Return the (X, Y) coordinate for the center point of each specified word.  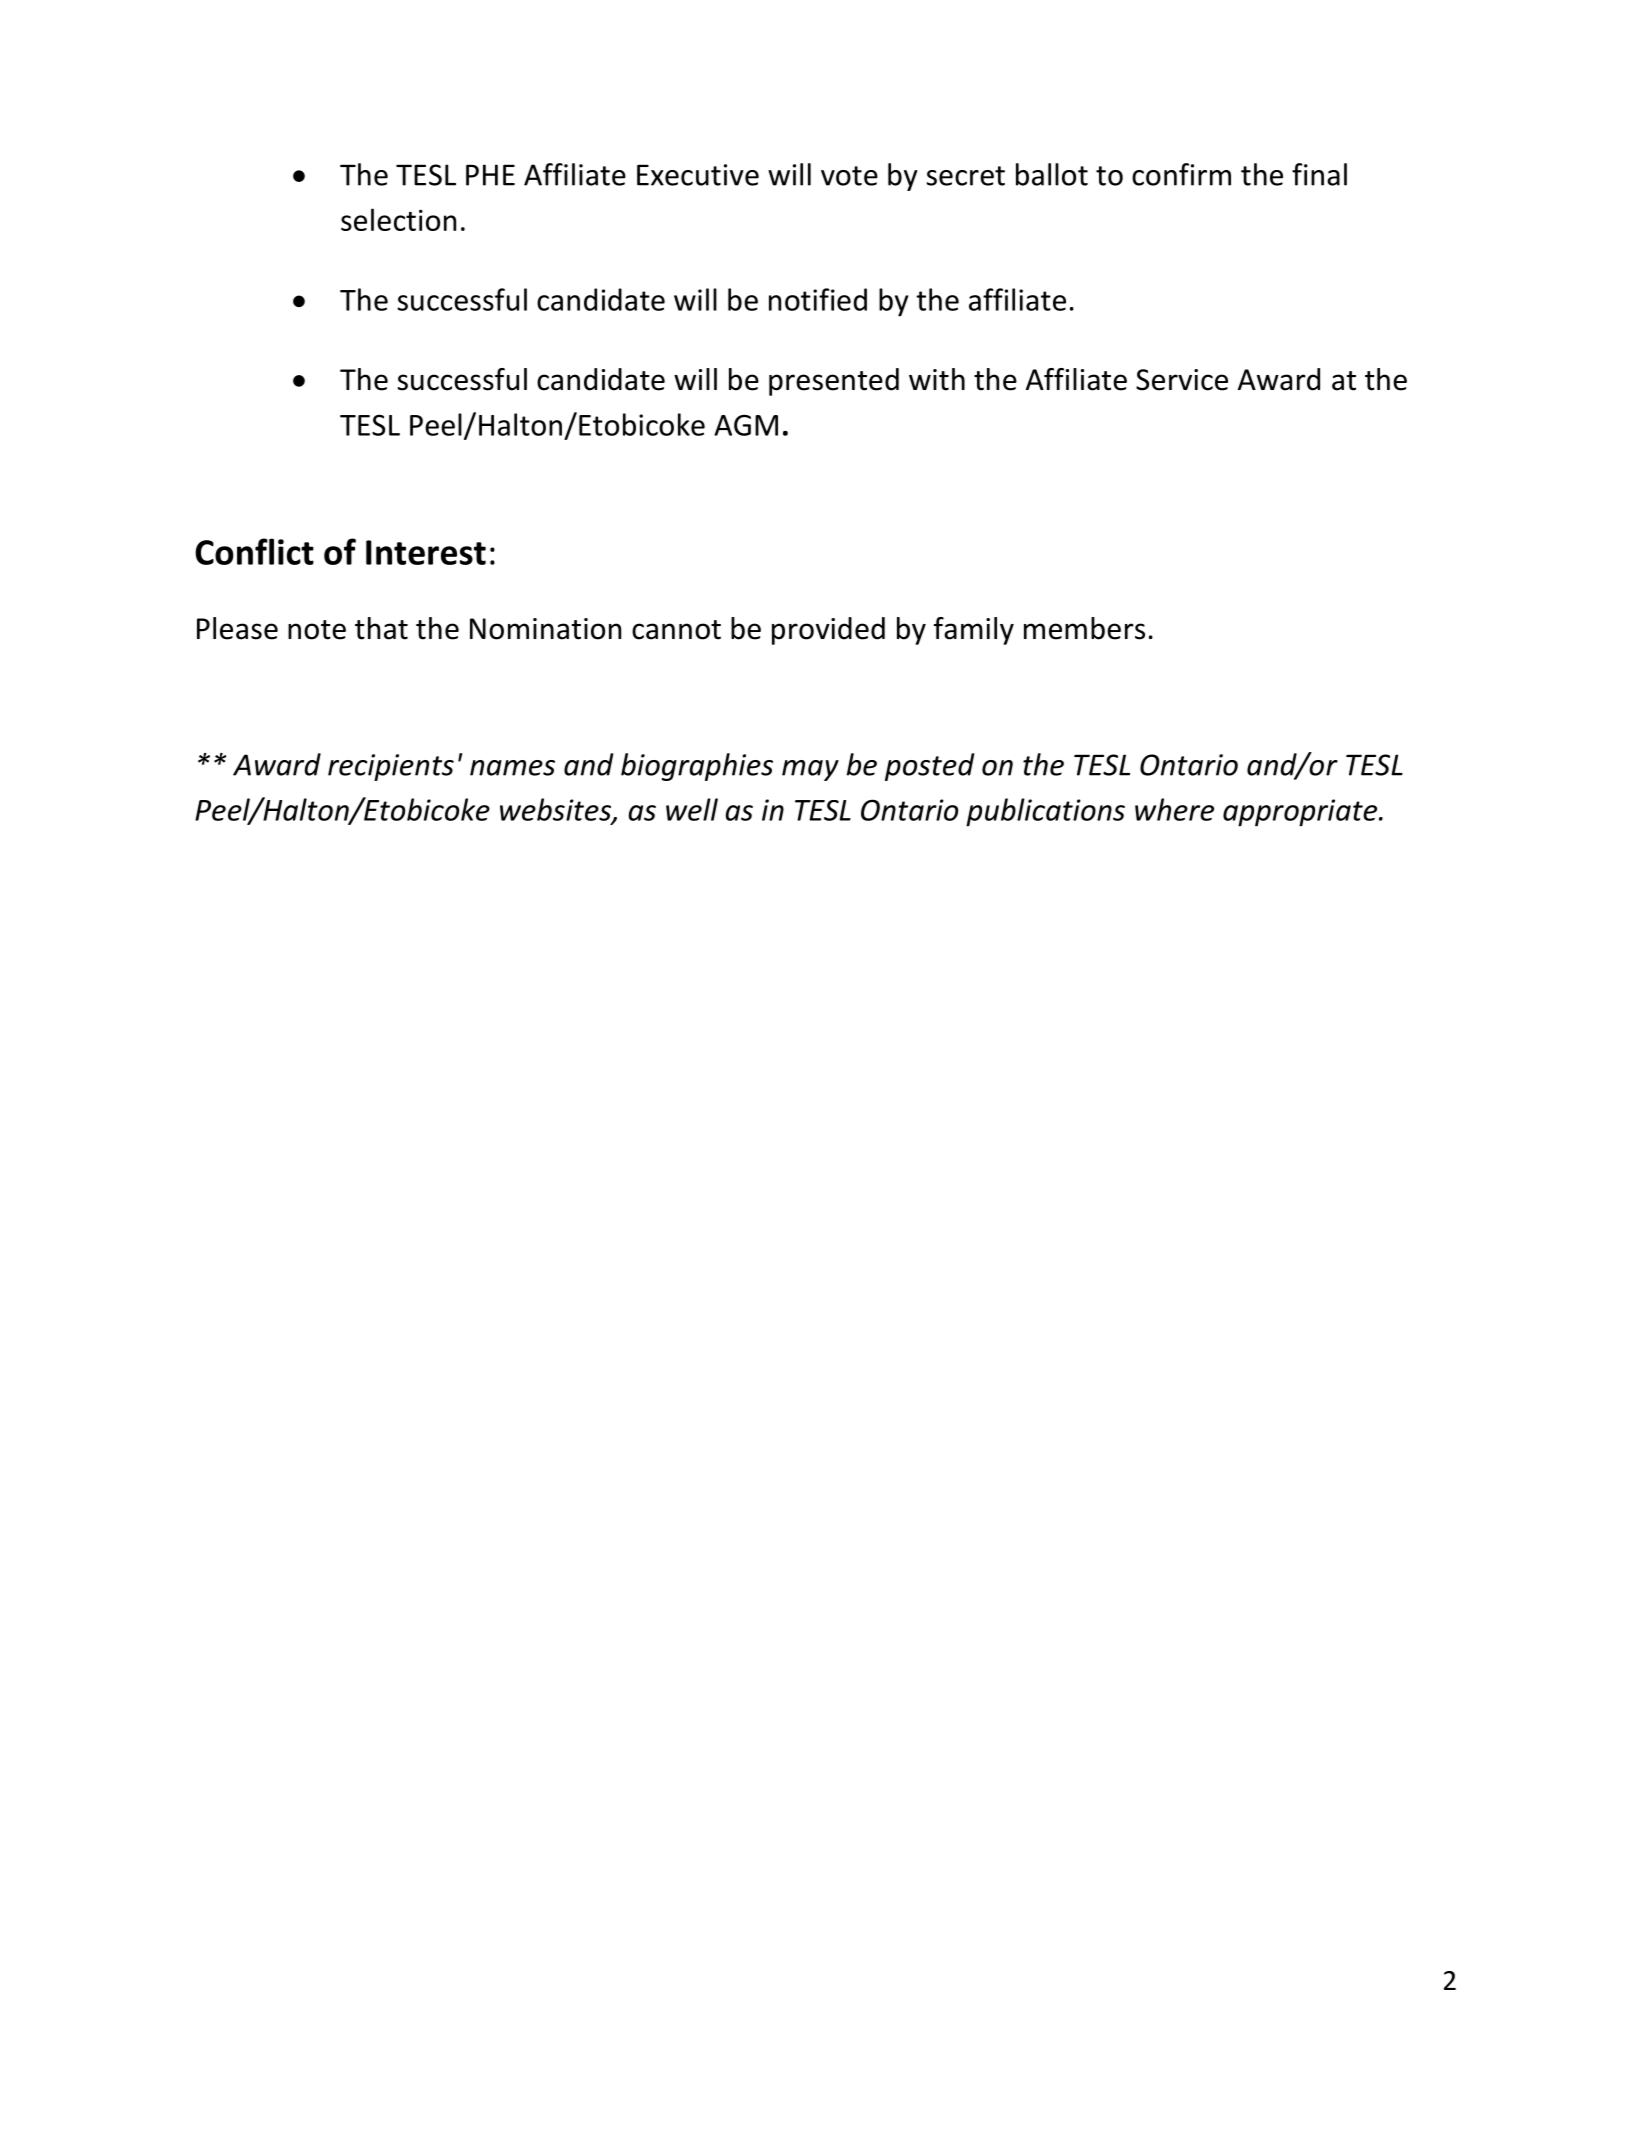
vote (849, 176)
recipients (391, 767)
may (810, 770)
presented (834, 382)
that (381, 628)
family (974, 631)
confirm (1181, 174)
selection (398, 219)
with (937, 379)
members (1084, 628)
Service (1182, 380)
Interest (426, 552)
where (1174, 809)
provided (828, 631)
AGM (746, 425)
